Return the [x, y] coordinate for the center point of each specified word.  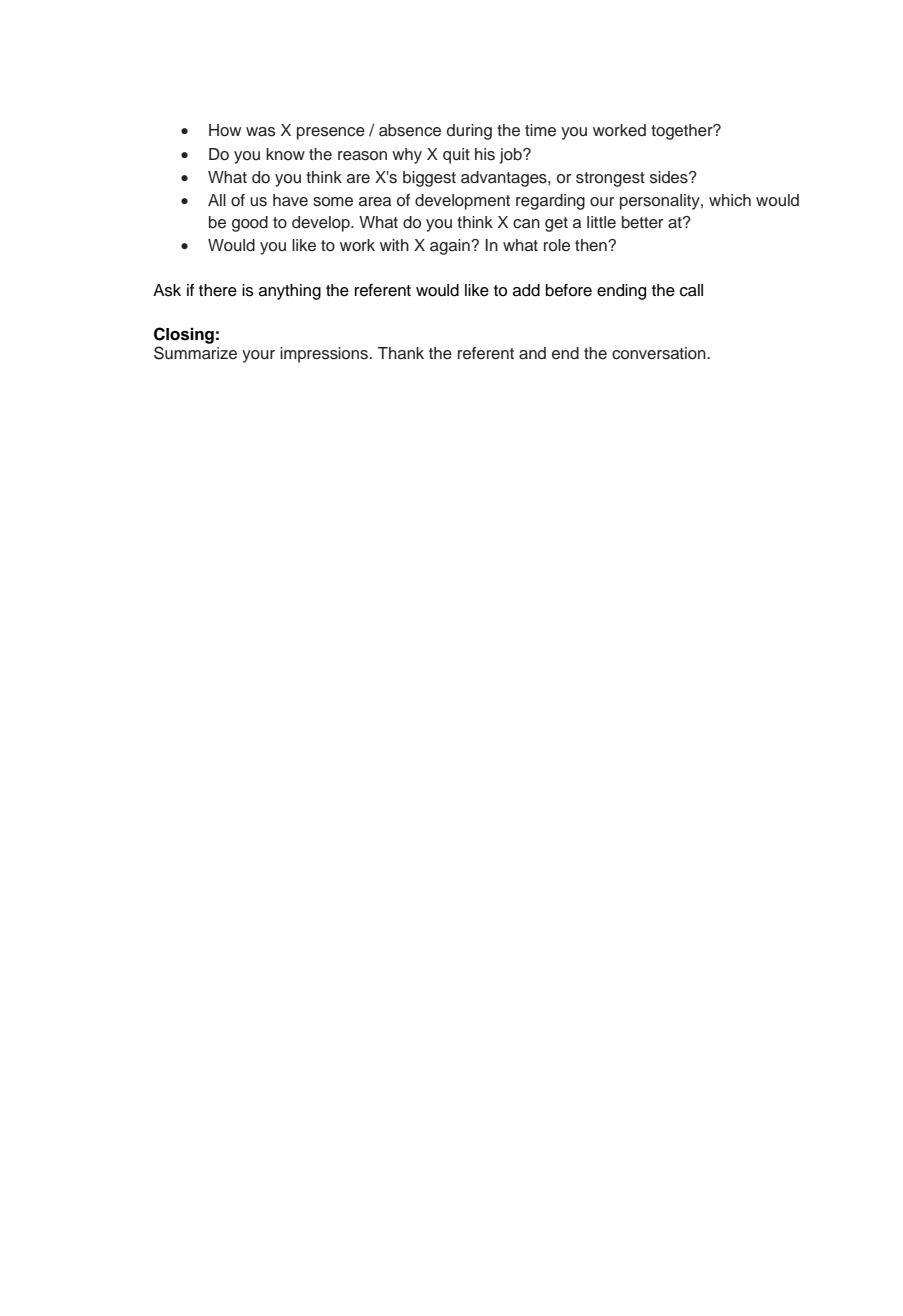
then [592, 245]
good [250, 224]
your [258, 356]
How [225, 130]
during [469, 132]
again [451, 247]
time [540, 130]
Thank [400, 353]
